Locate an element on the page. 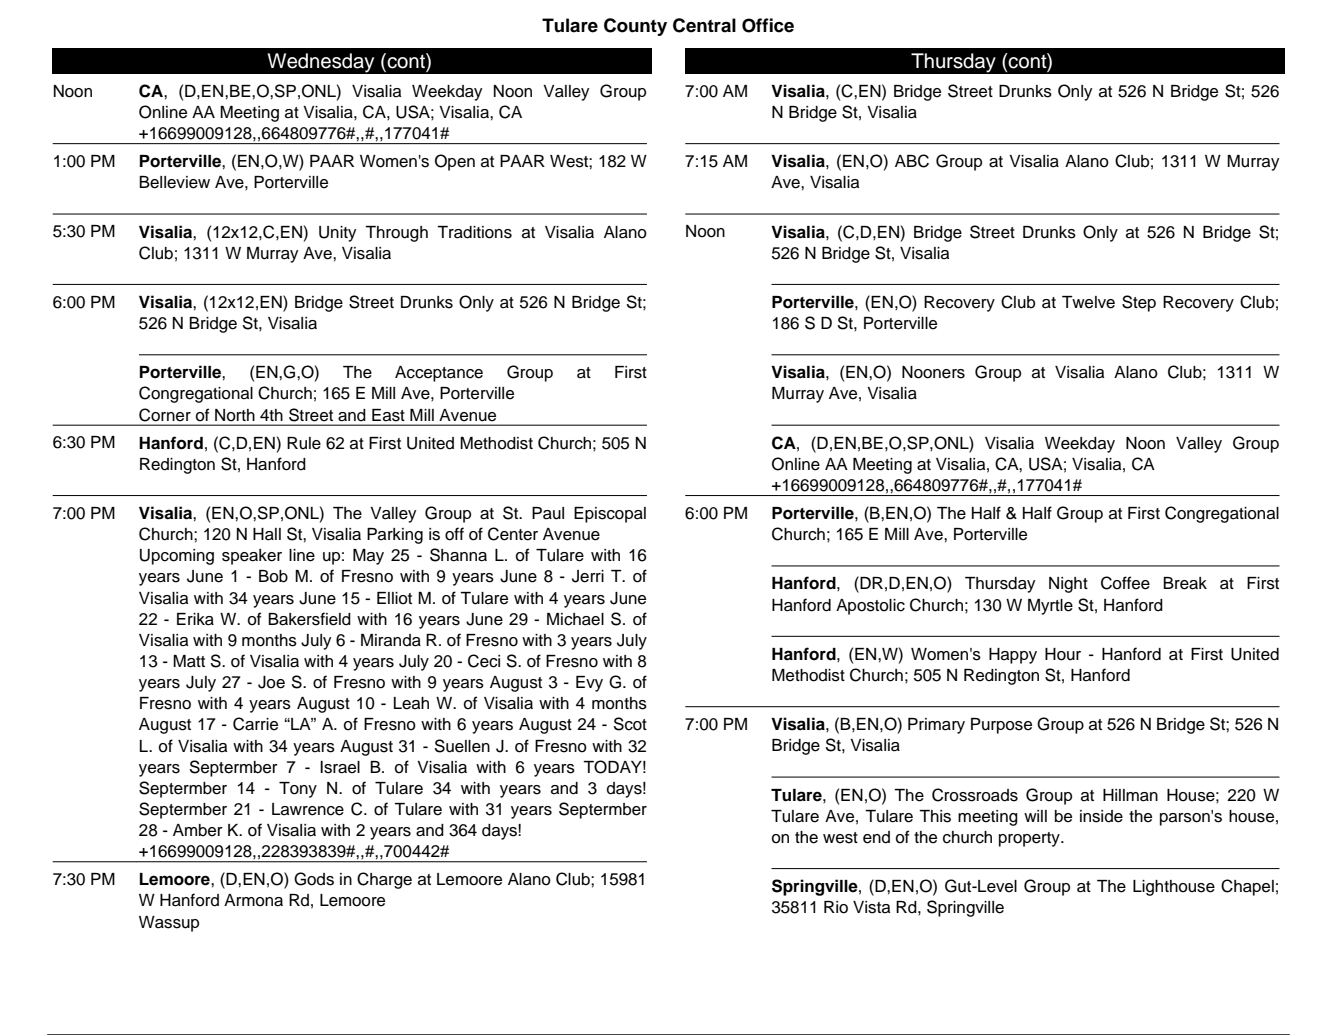 This document has width=1337, height=1035. Episcopal is located at coordinates (610, 515).
